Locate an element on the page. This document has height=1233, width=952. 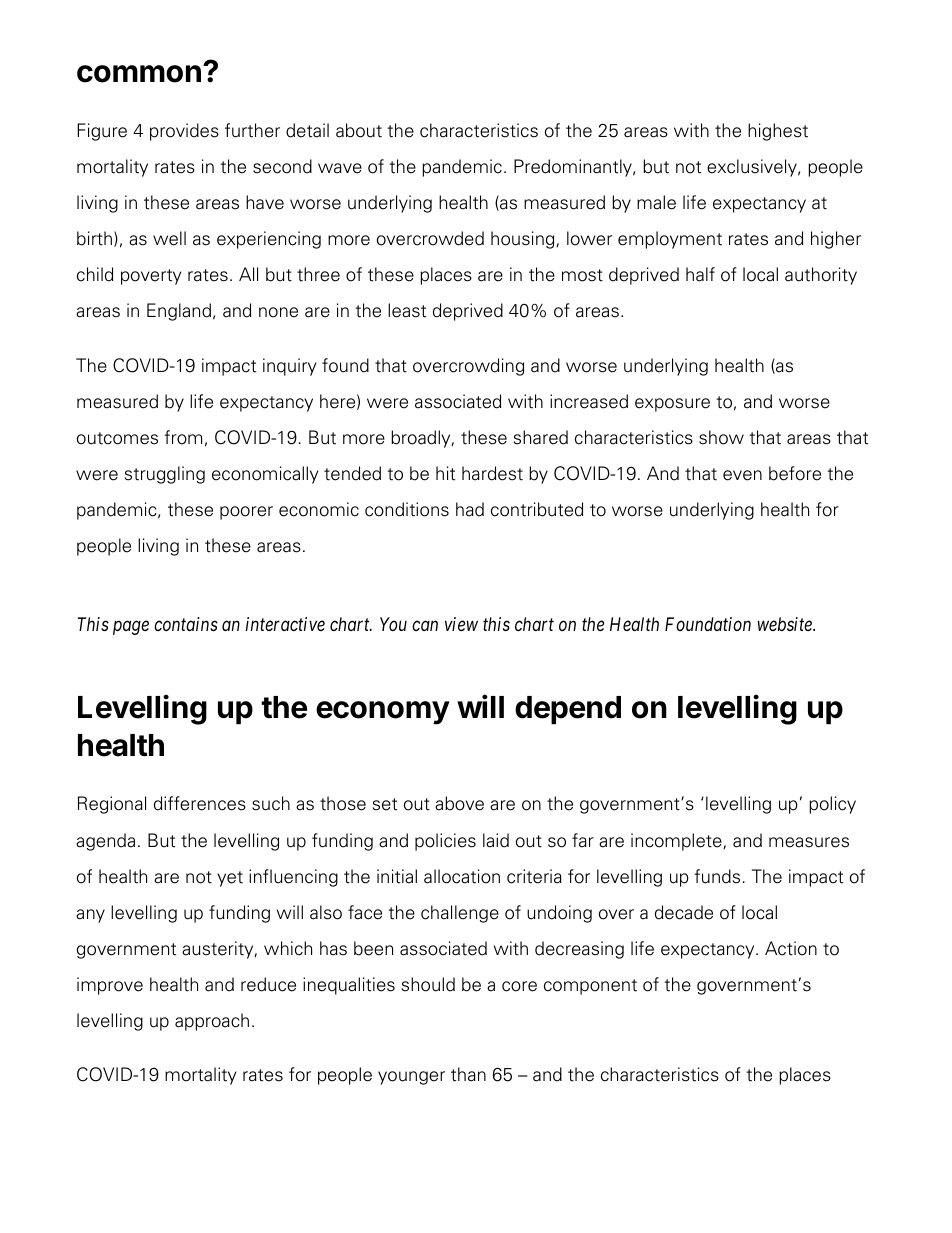
highest is located at coordinates (778, 132).
